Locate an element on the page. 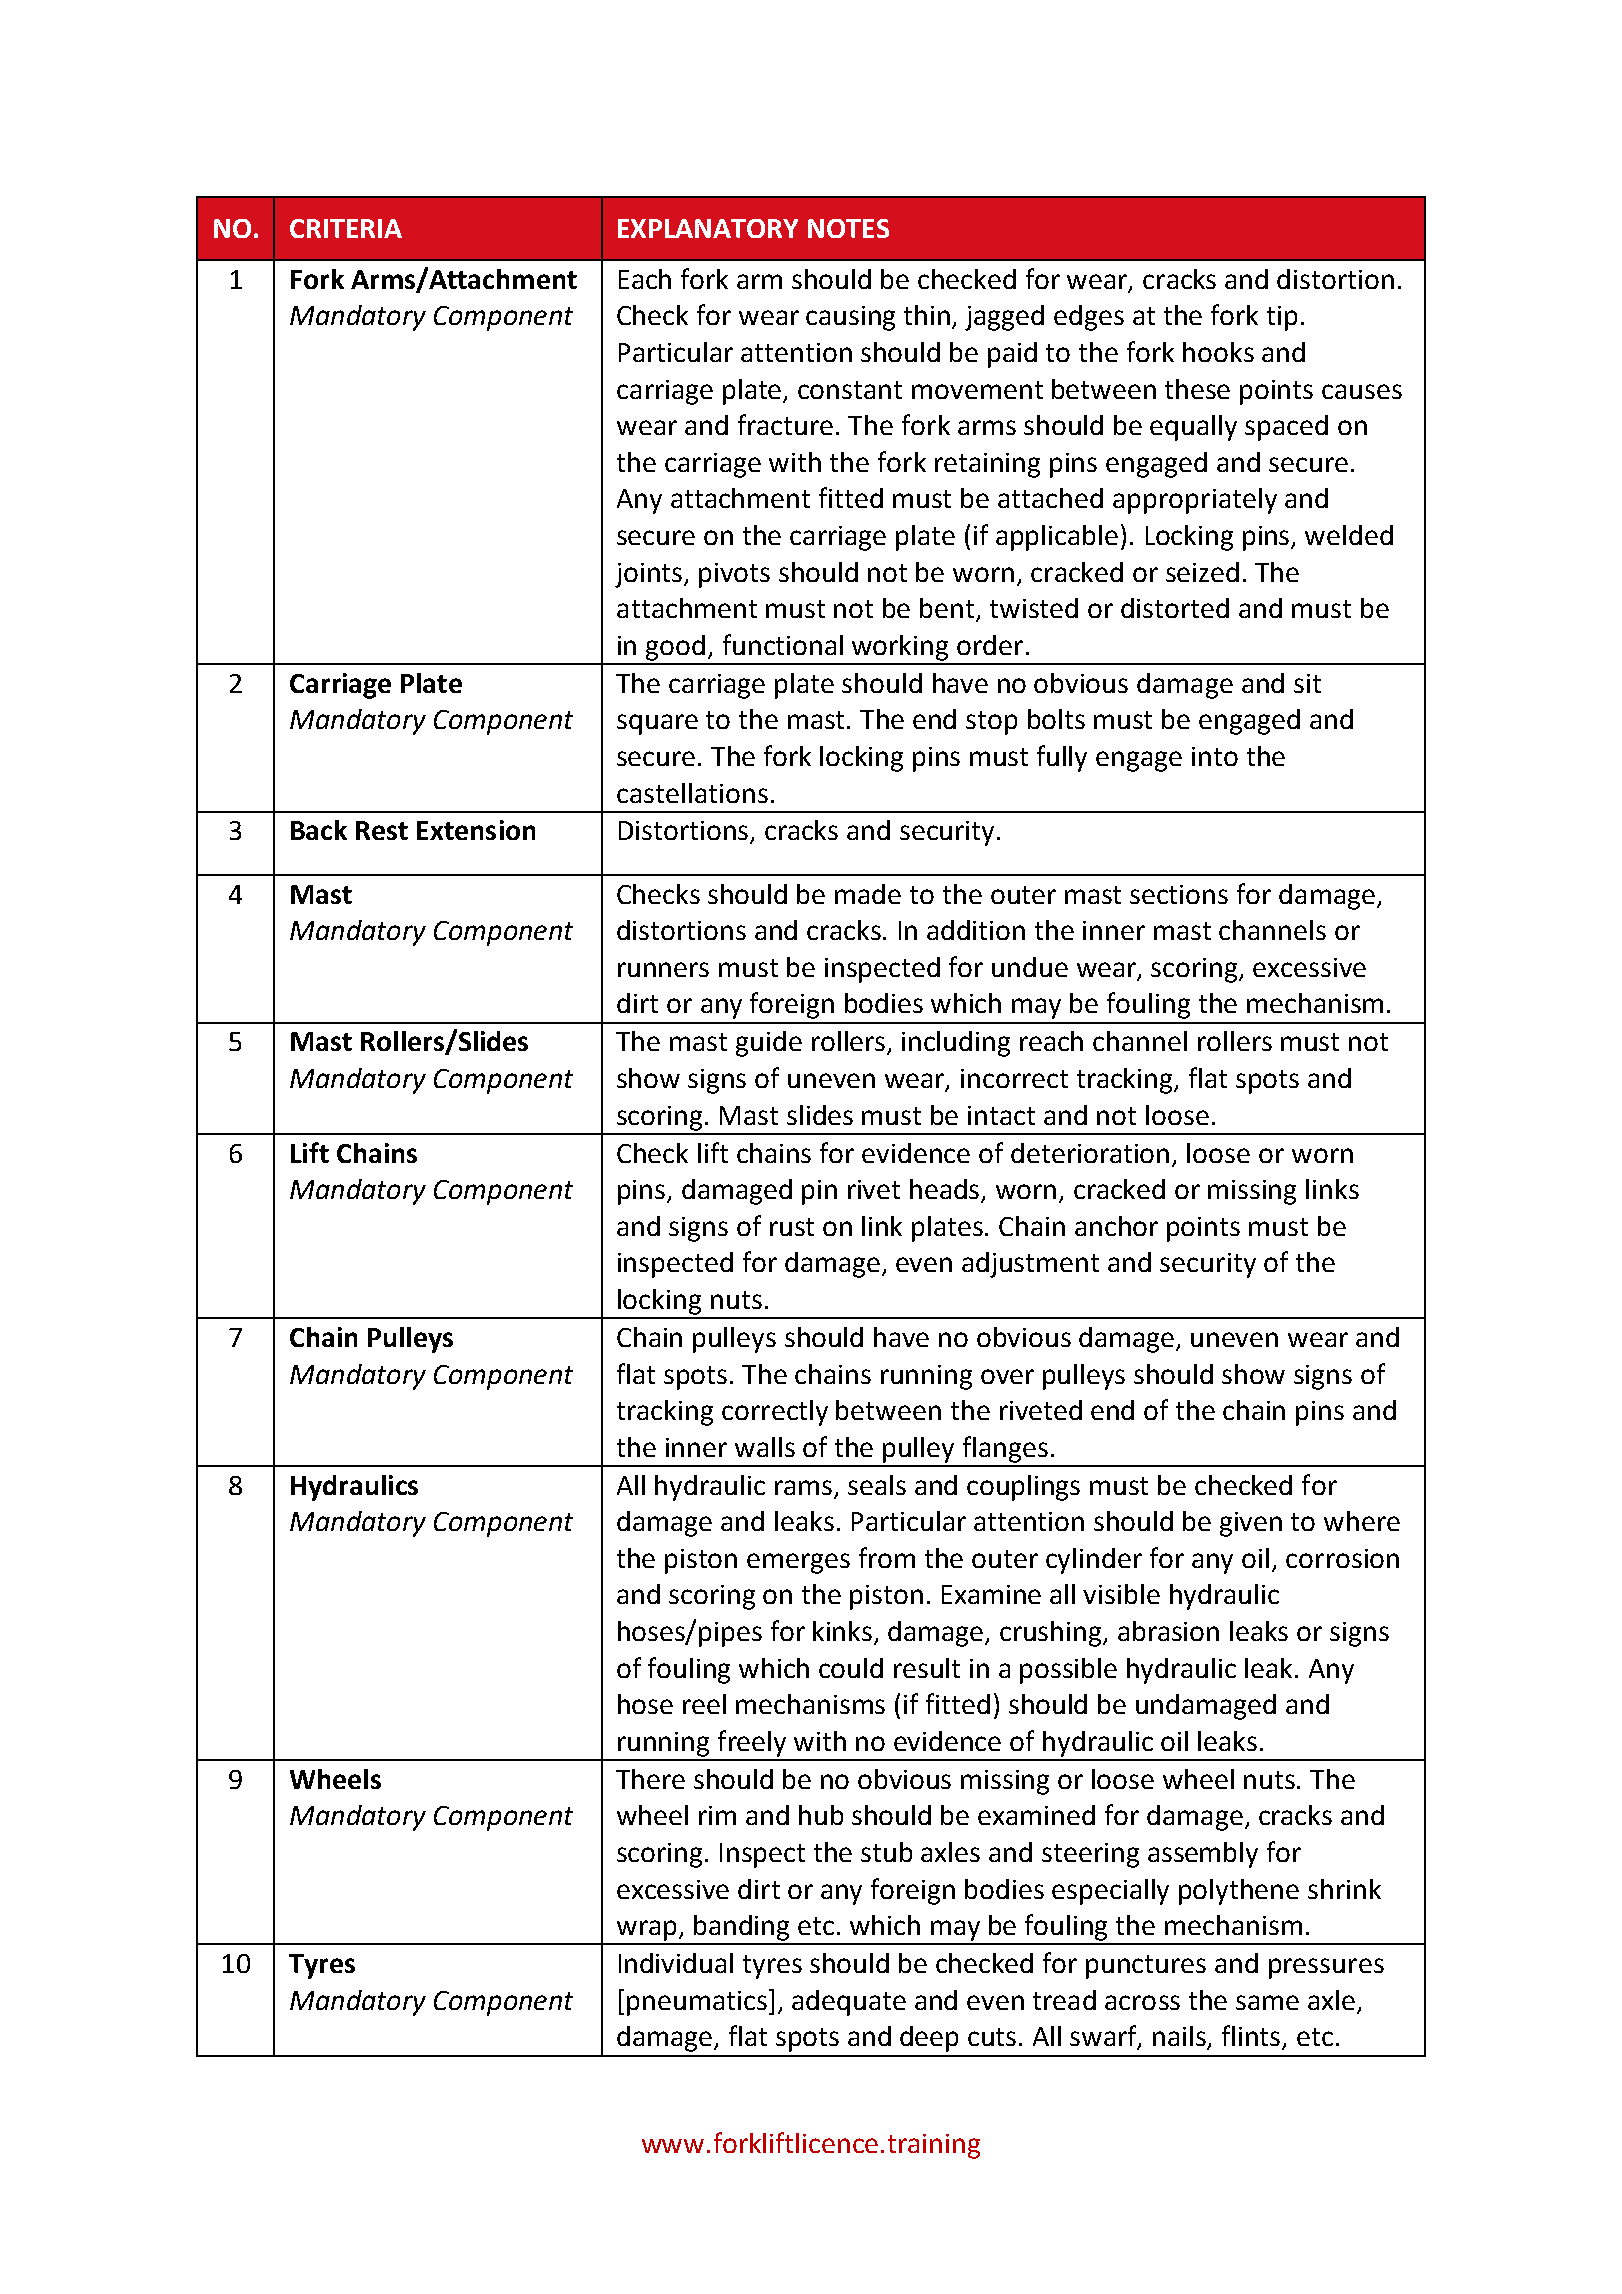 The image size is (1622, 2294). runners is located at coordinates (663, 969).
